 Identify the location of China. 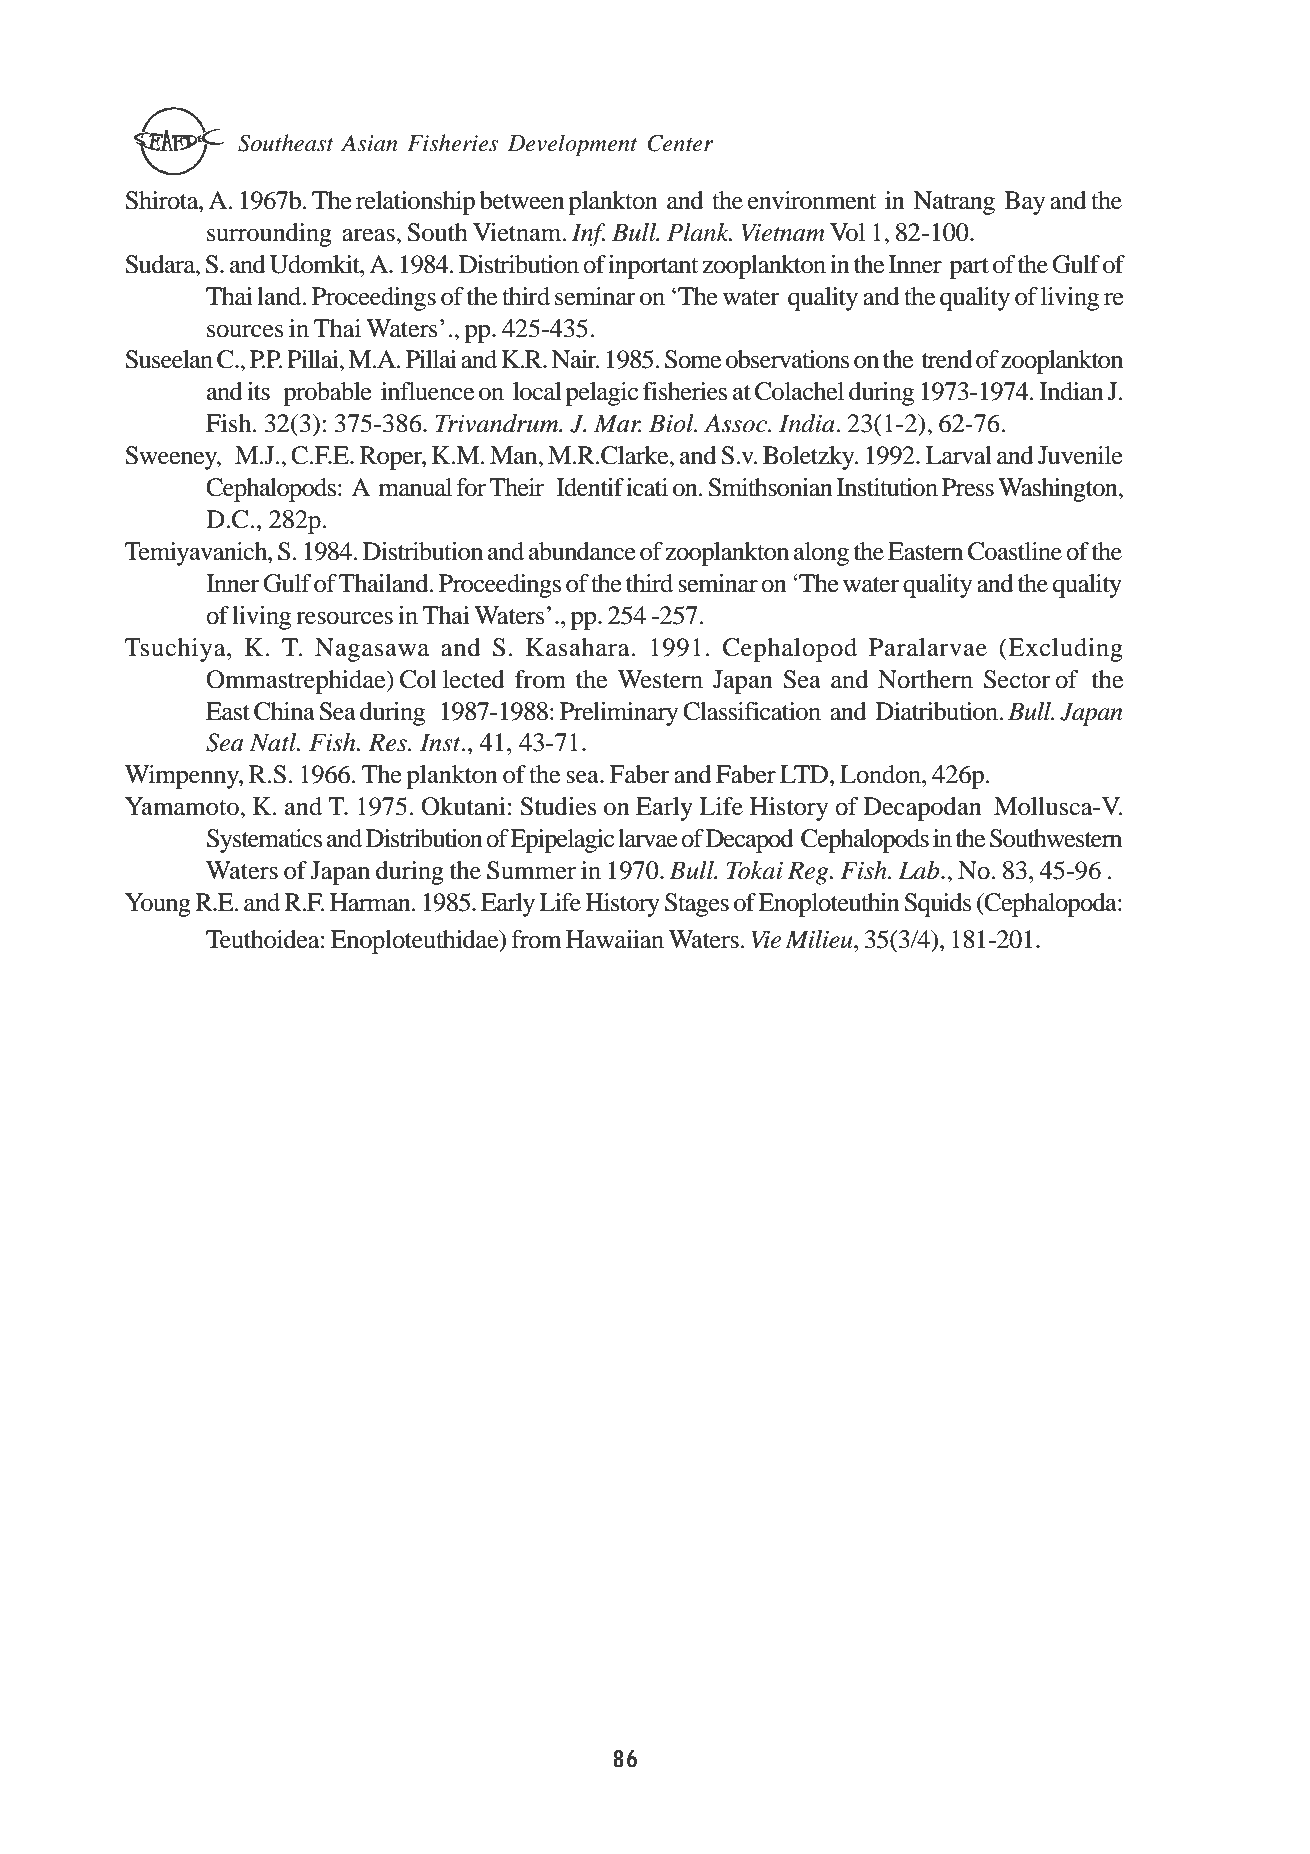
(284, 711).
